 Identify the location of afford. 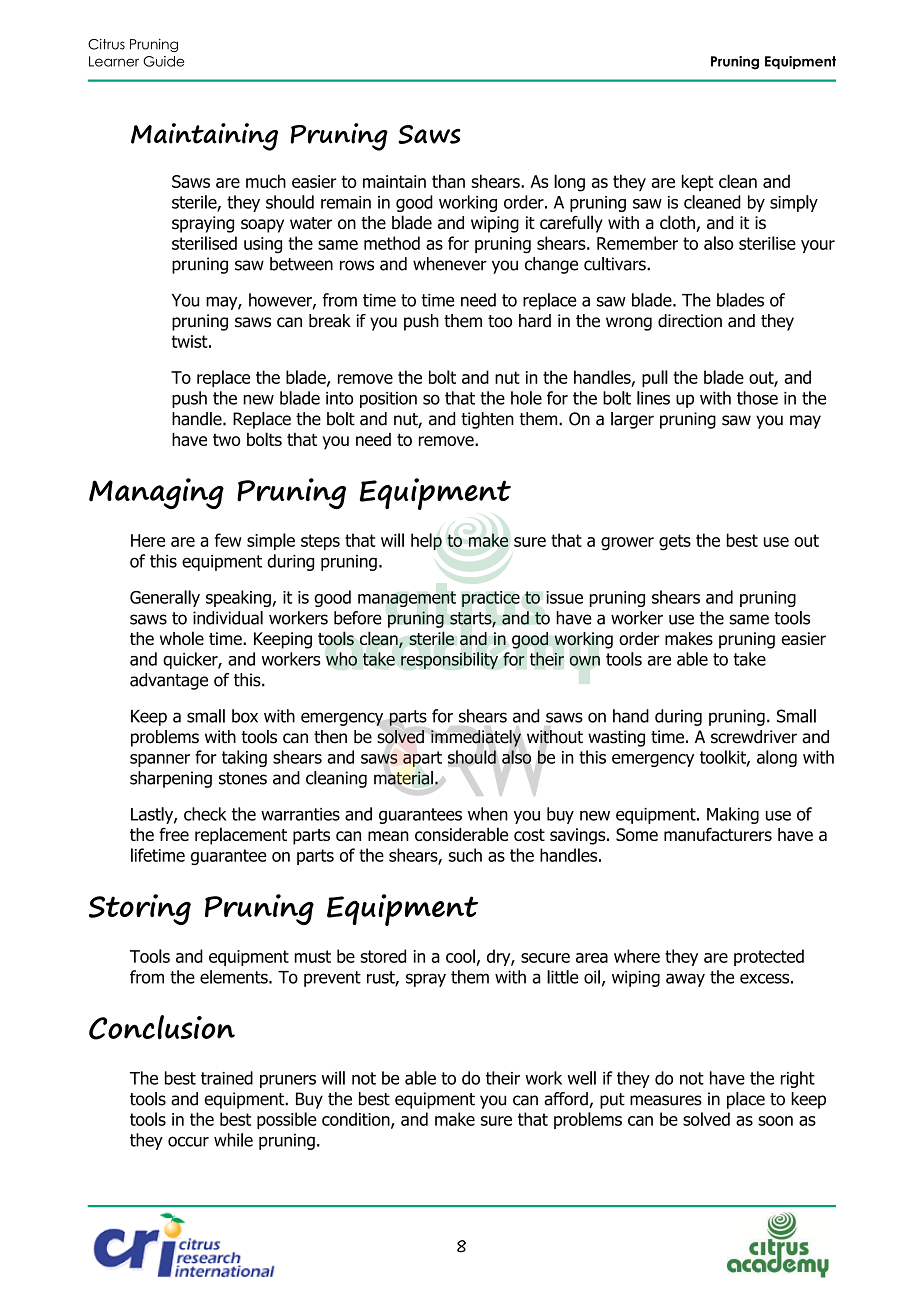
(567, 1100).
